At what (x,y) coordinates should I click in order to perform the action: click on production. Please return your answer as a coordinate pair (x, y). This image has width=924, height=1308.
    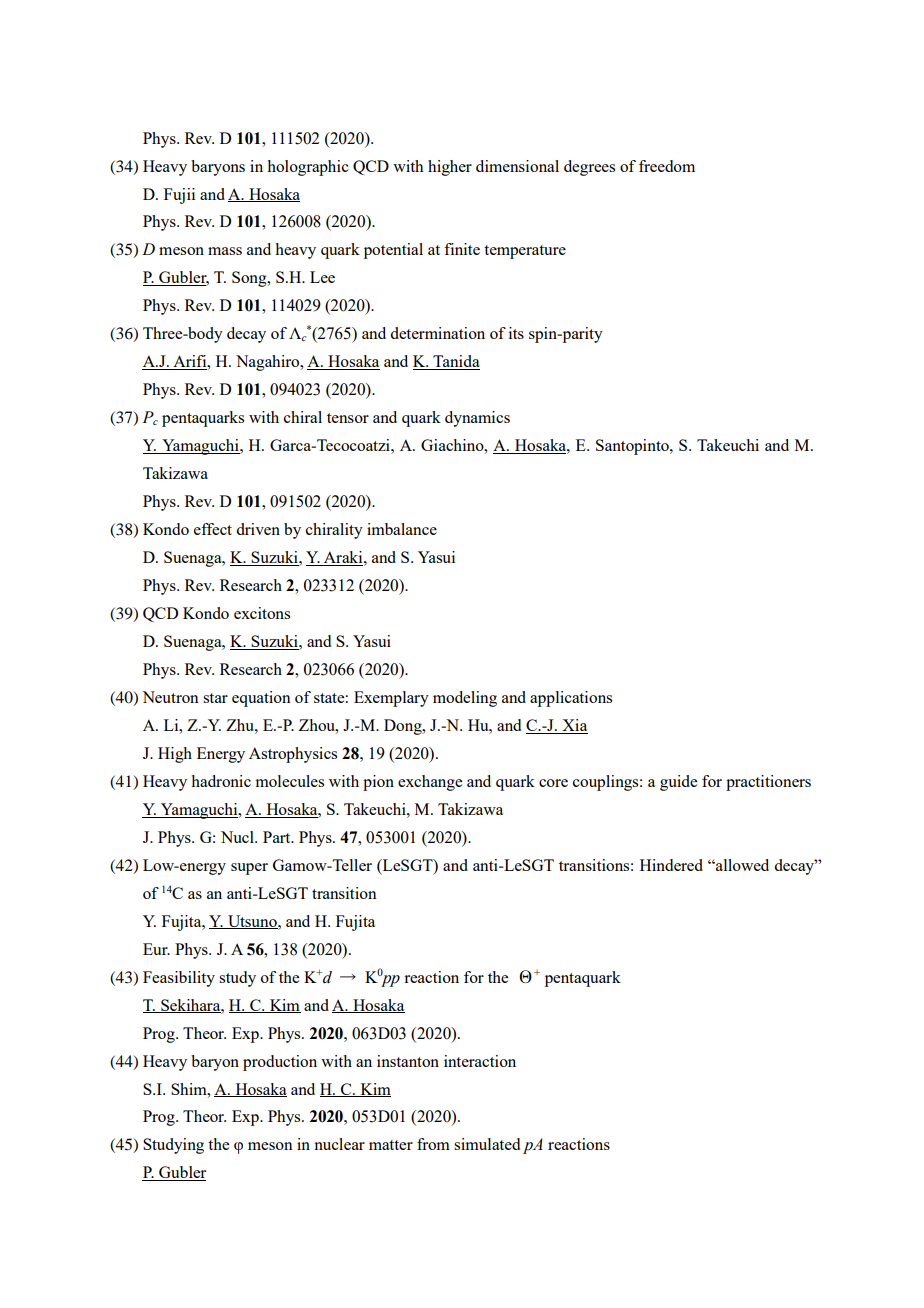
    Looking at the image, I should click on (280, 1063).
